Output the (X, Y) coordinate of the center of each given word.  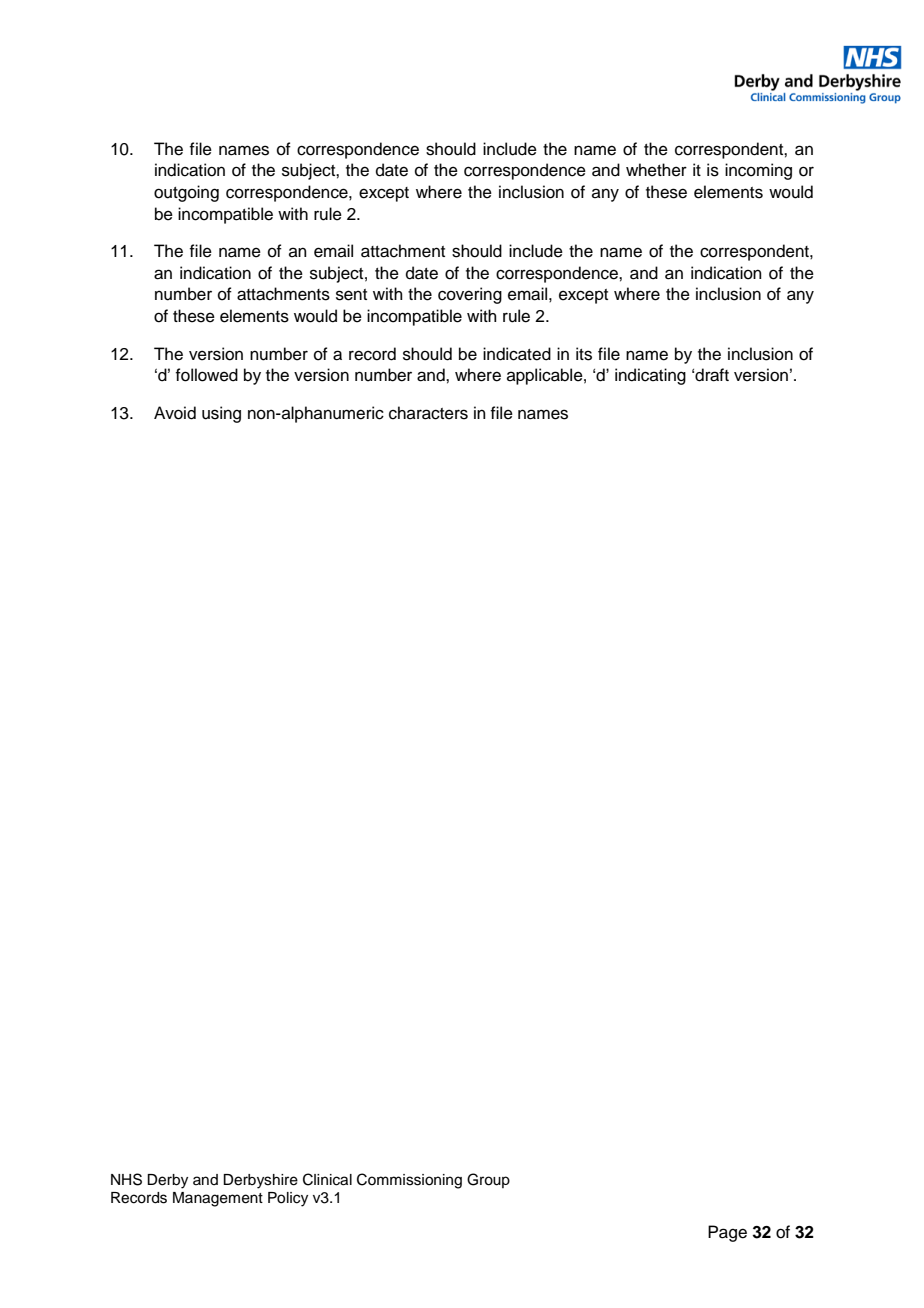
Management (218, 1199)
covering (470, 295)
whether (656, 170)
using (221, 414)
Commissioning (409, 1181)
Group (488, 1180)
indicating (650, 376)
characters (428, 413)
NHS (126, 1179)
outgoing (186, 193)
